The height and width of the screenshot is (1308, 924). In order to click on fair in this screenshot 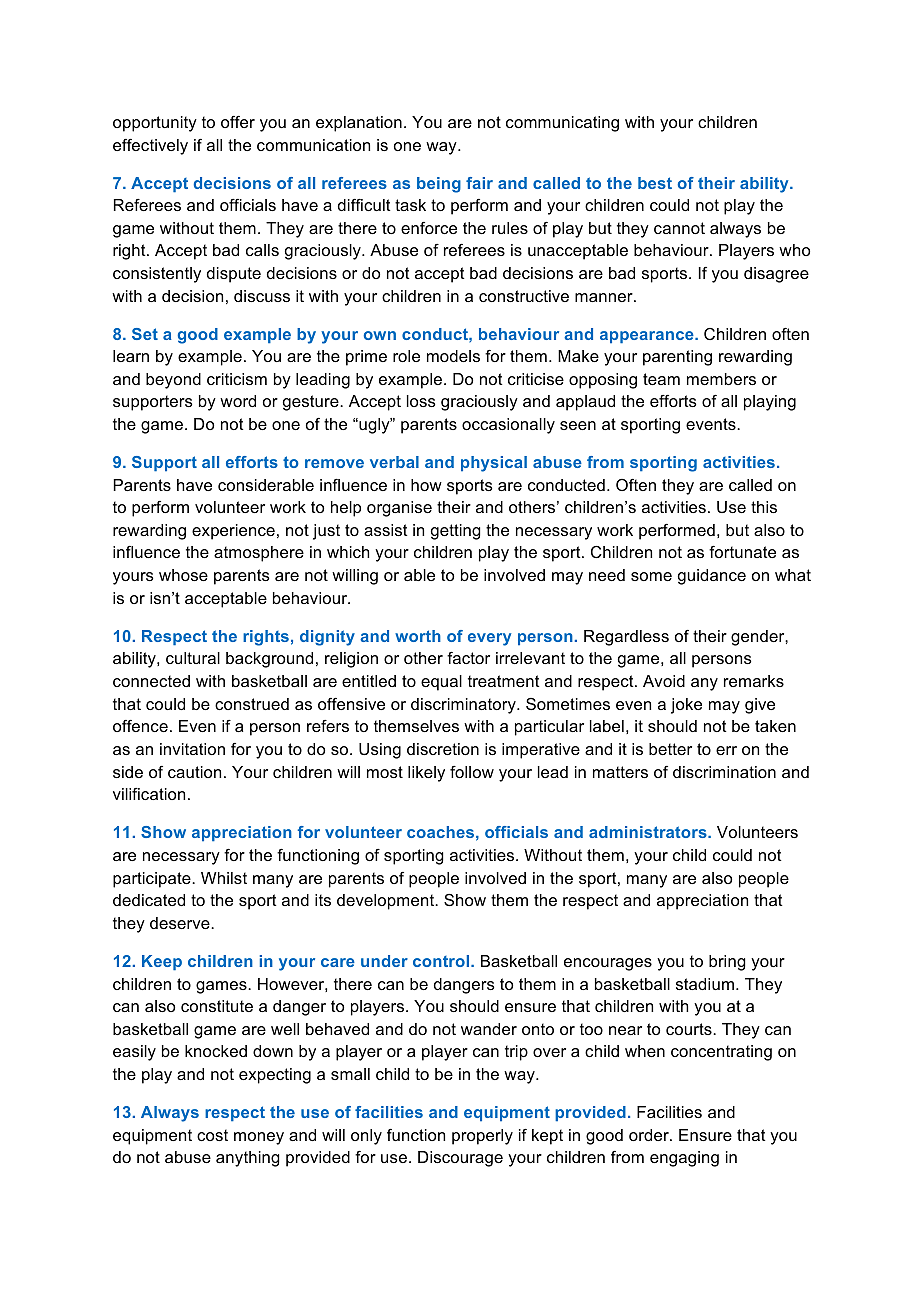, I will do `click(479, 183)`.
